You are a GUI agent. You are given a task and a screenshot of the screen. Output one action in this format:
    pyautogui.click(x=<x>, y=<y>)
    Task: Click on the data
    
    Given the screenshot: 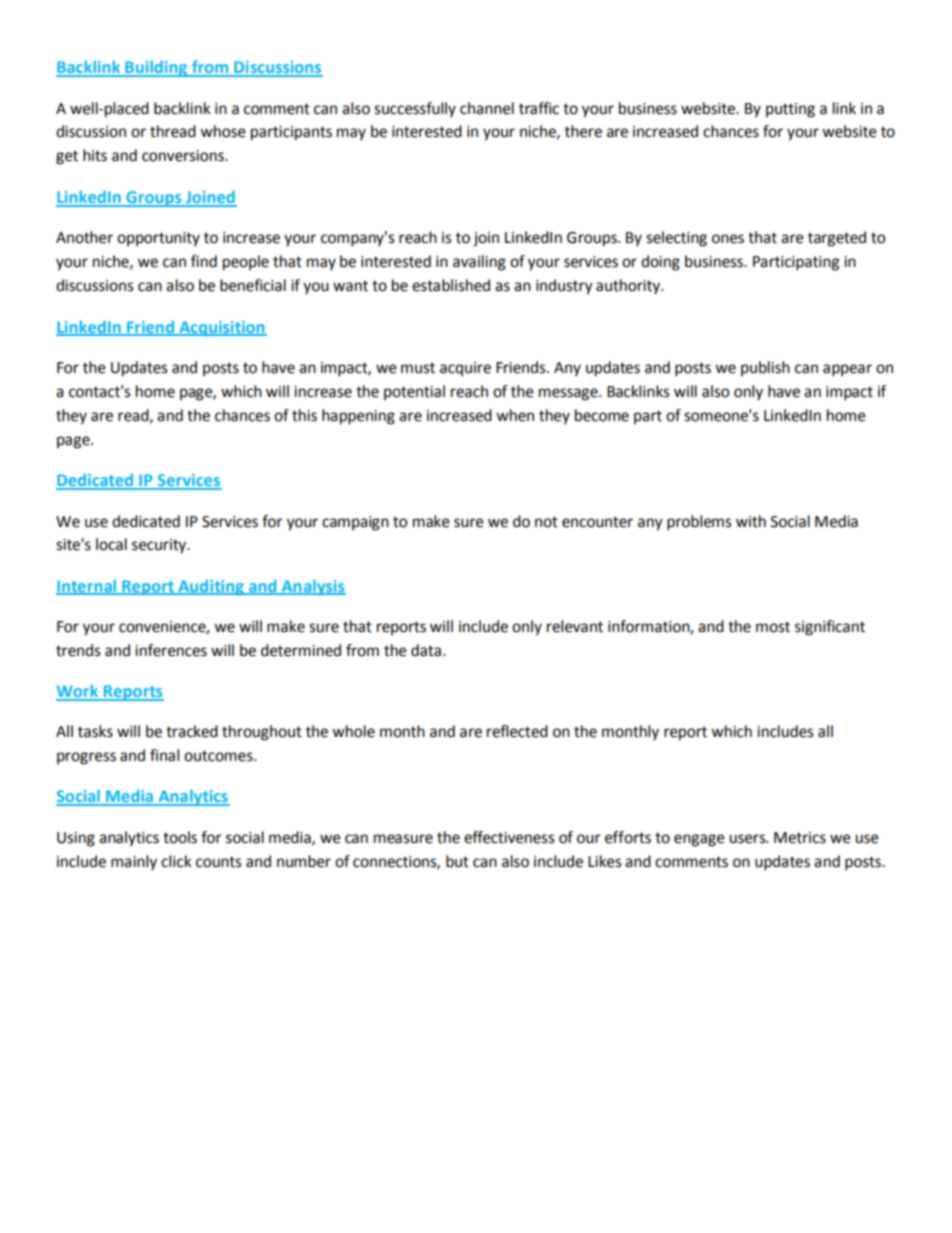 What is the action you would take?
    pyautogui.click(x=426, y=650)
